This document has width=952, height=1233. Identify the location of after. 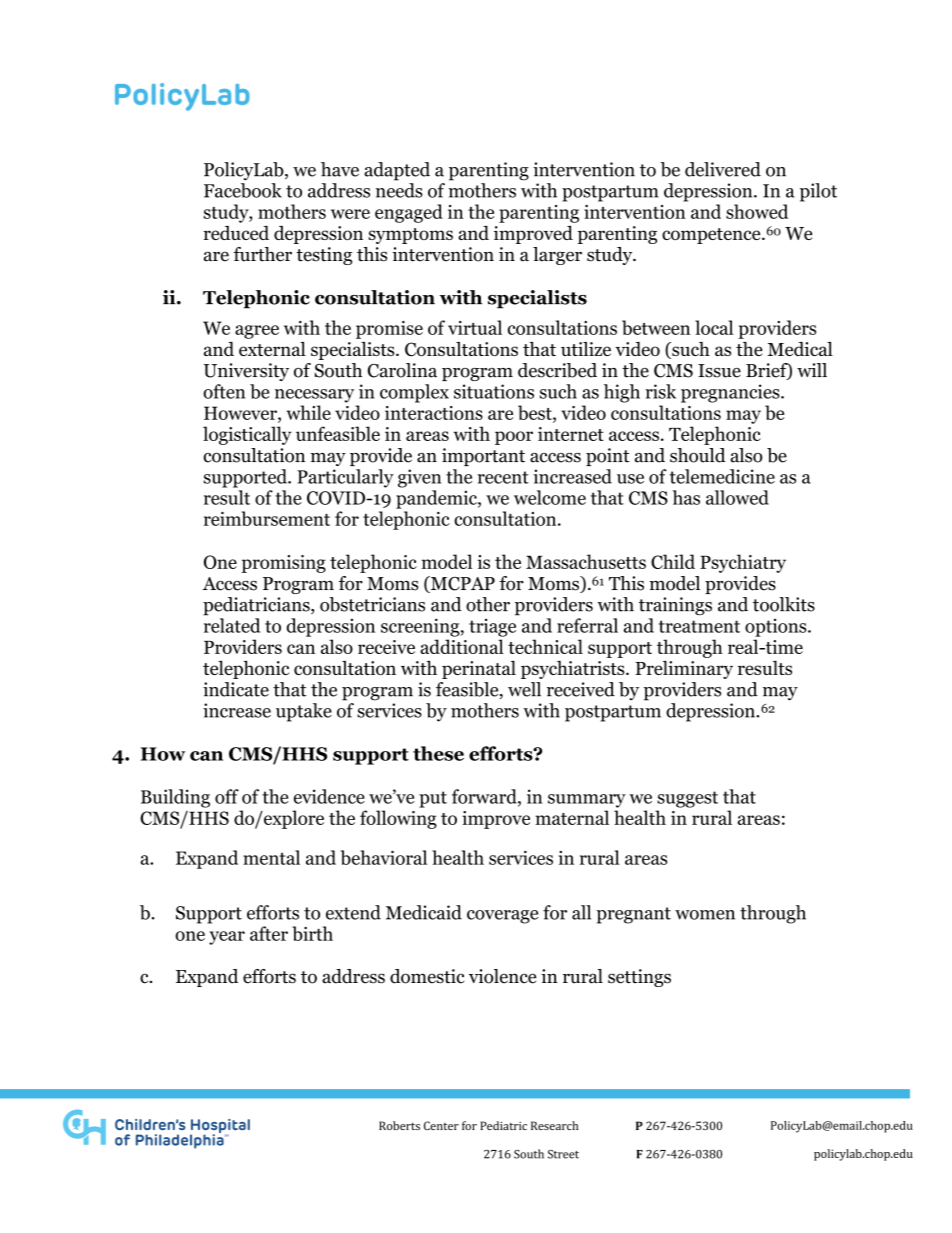
(269, 933).
